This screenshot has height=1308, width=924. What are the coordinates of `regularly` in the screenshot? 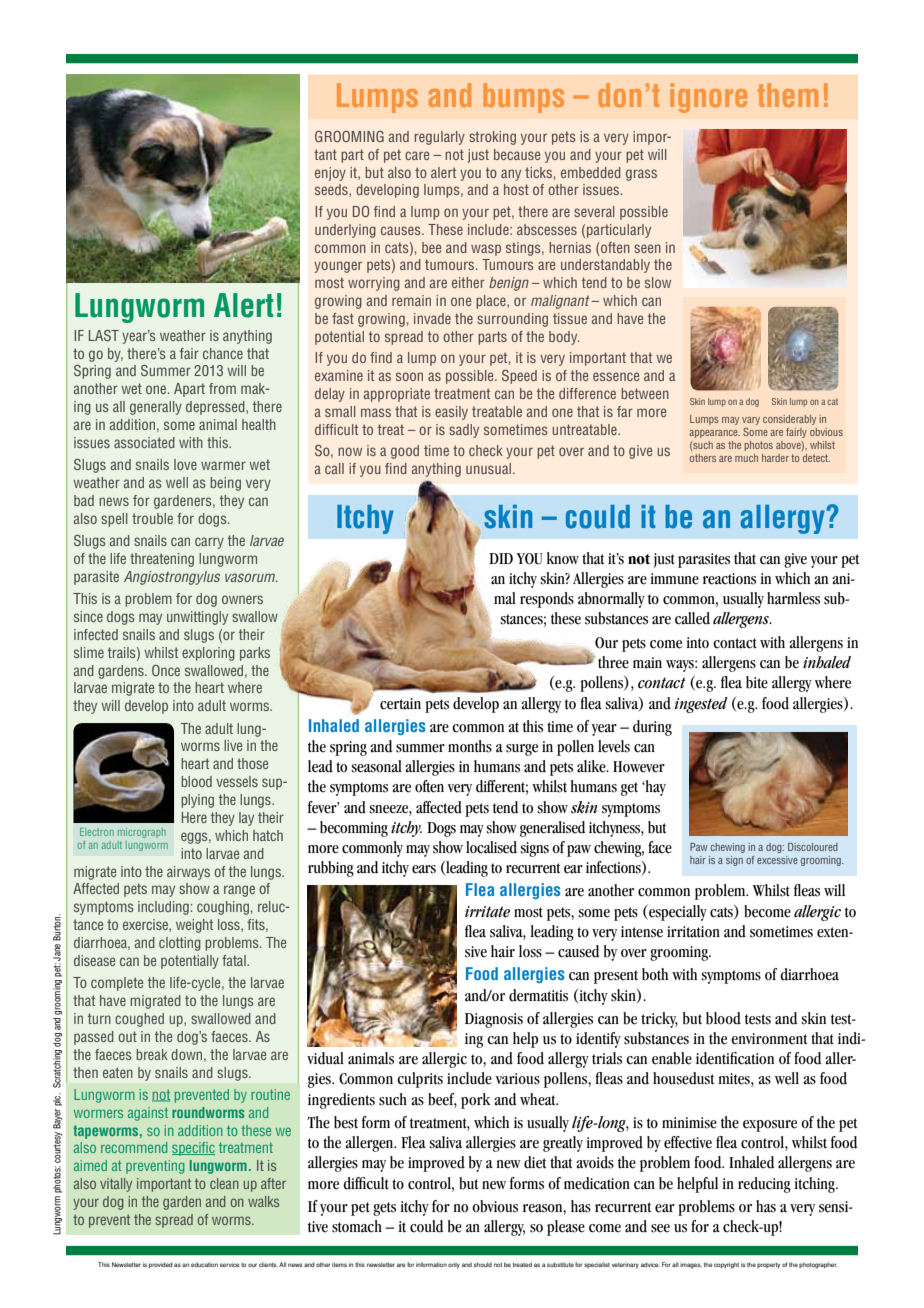 It's located at (440, 138).
